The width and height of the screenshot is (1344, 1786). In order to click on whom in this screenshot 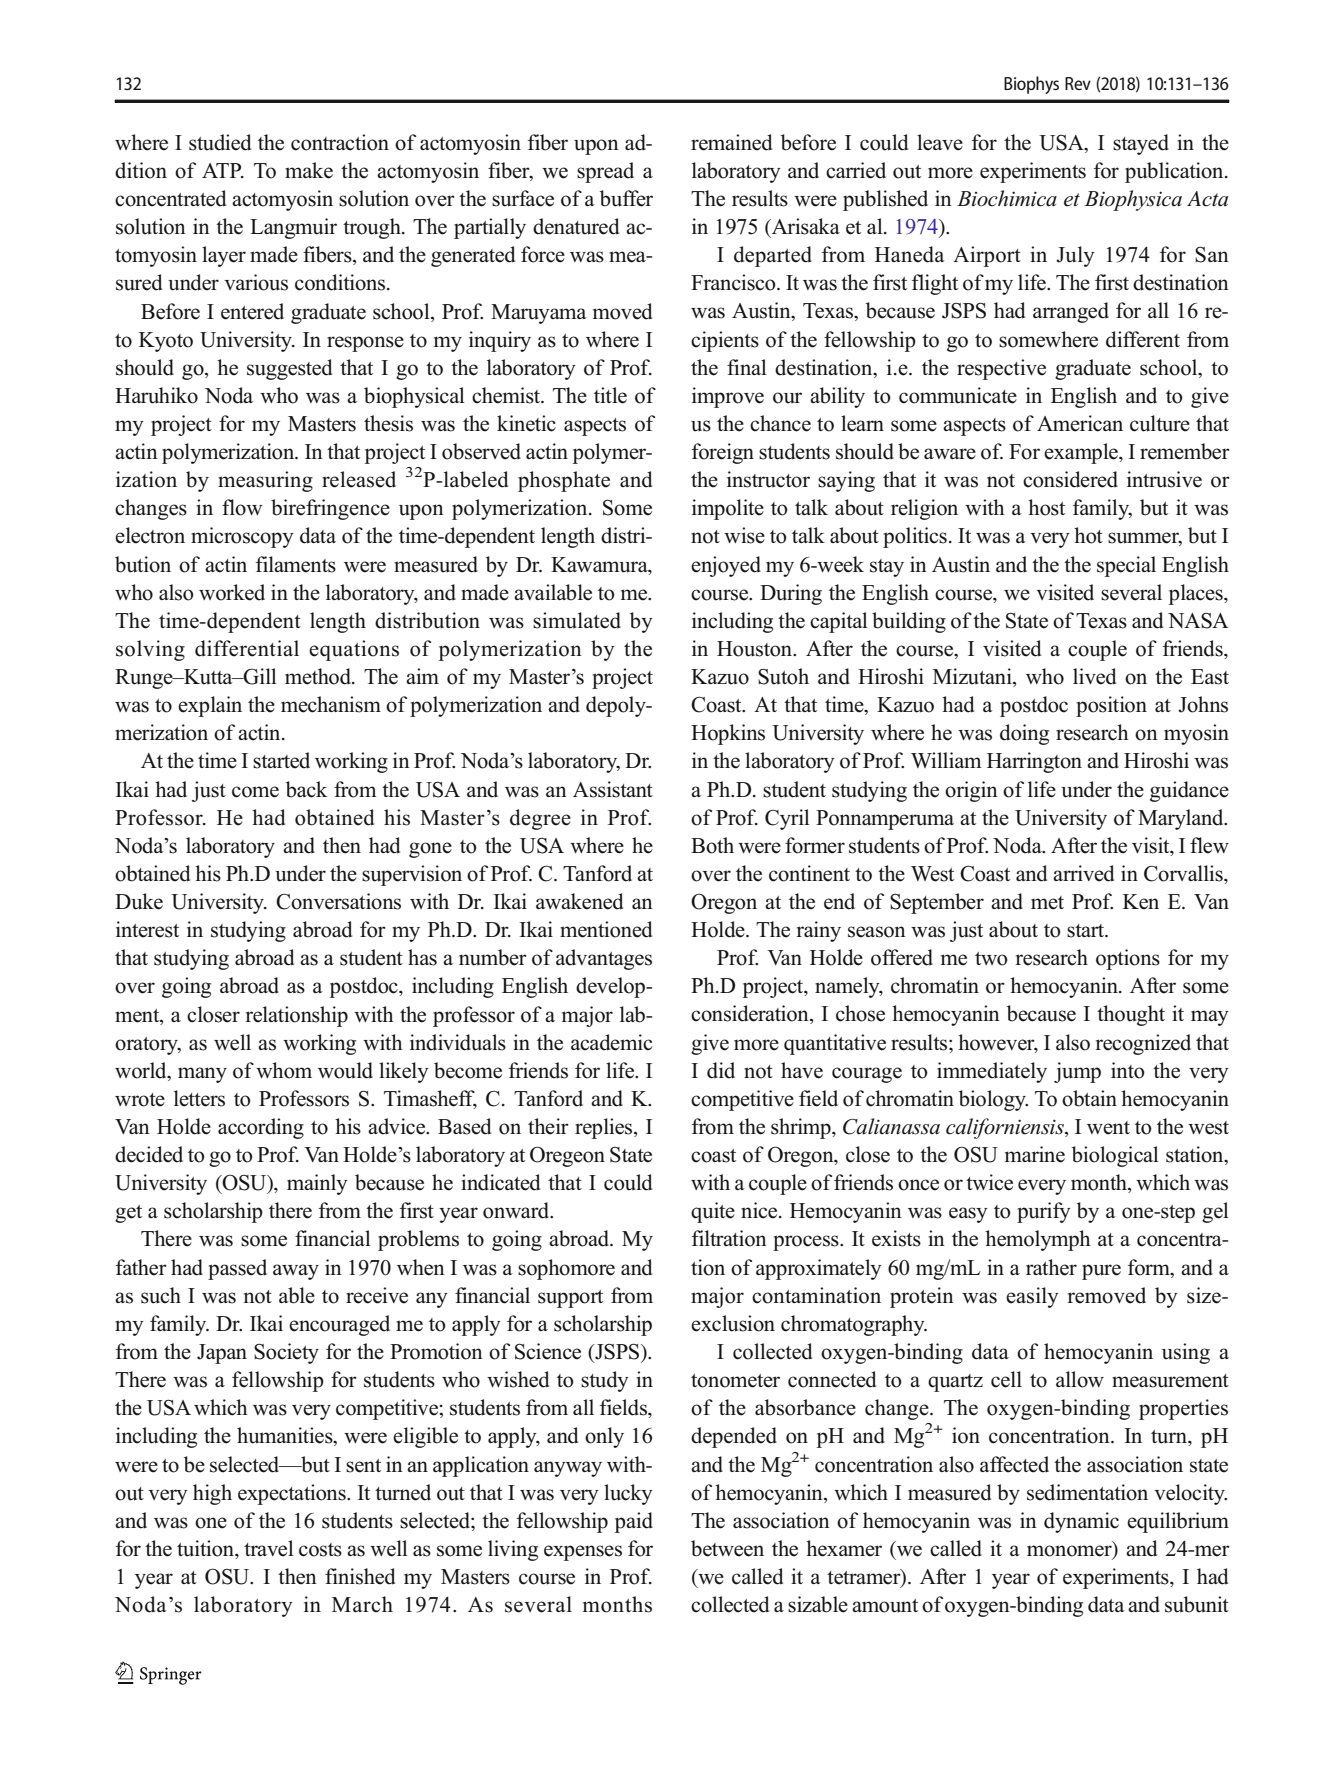, I will do `click(284, 1070)`.
